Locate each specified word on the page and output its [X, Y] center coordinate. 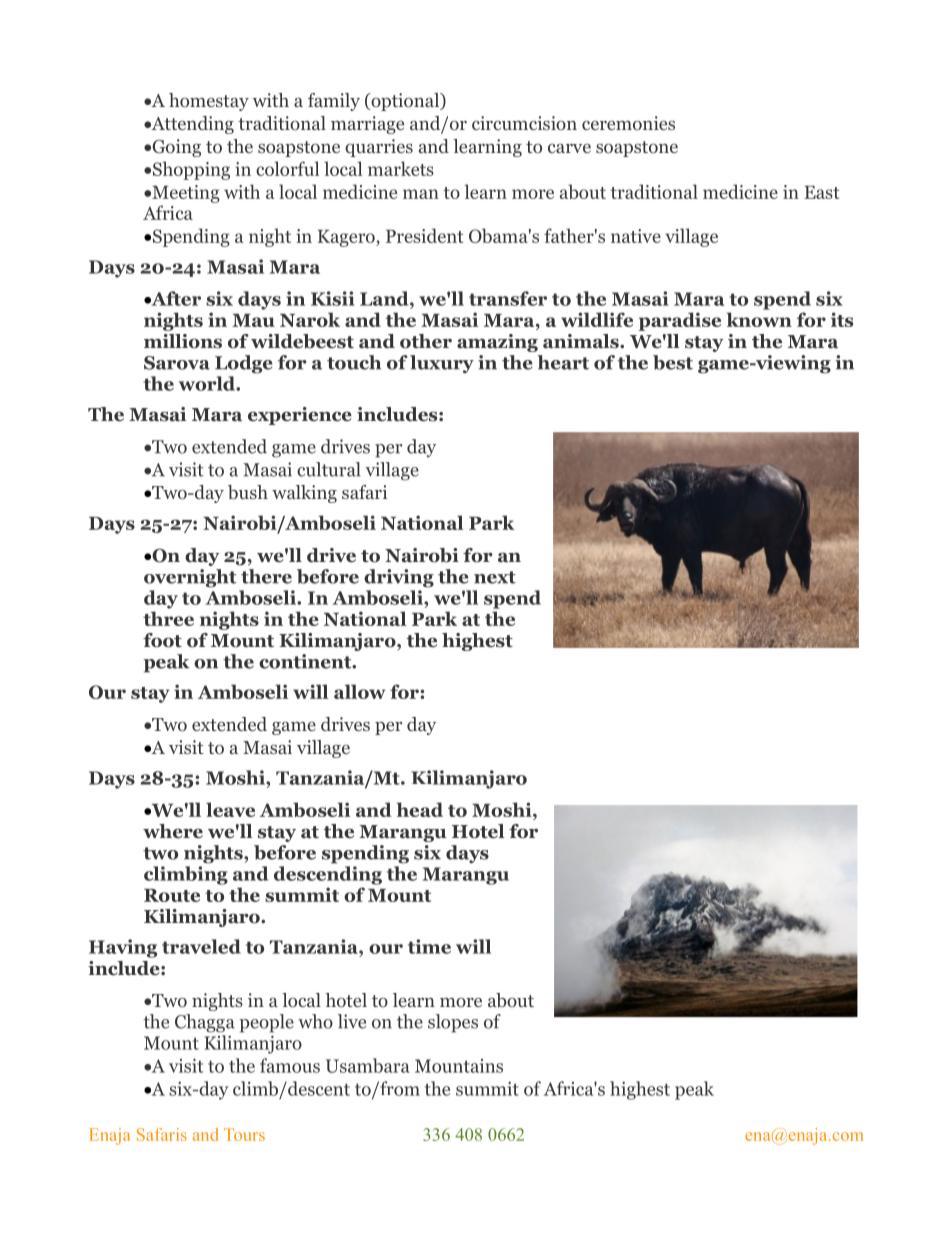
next [495, 577]
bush [248, 492]
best [673, 362]
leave [230, 809]
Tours [244, 1134]
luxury [442, 364]
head [419, 809]
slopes [453, 1023]
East [821, 192]
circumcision [524, 123]
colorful [287, 168]
